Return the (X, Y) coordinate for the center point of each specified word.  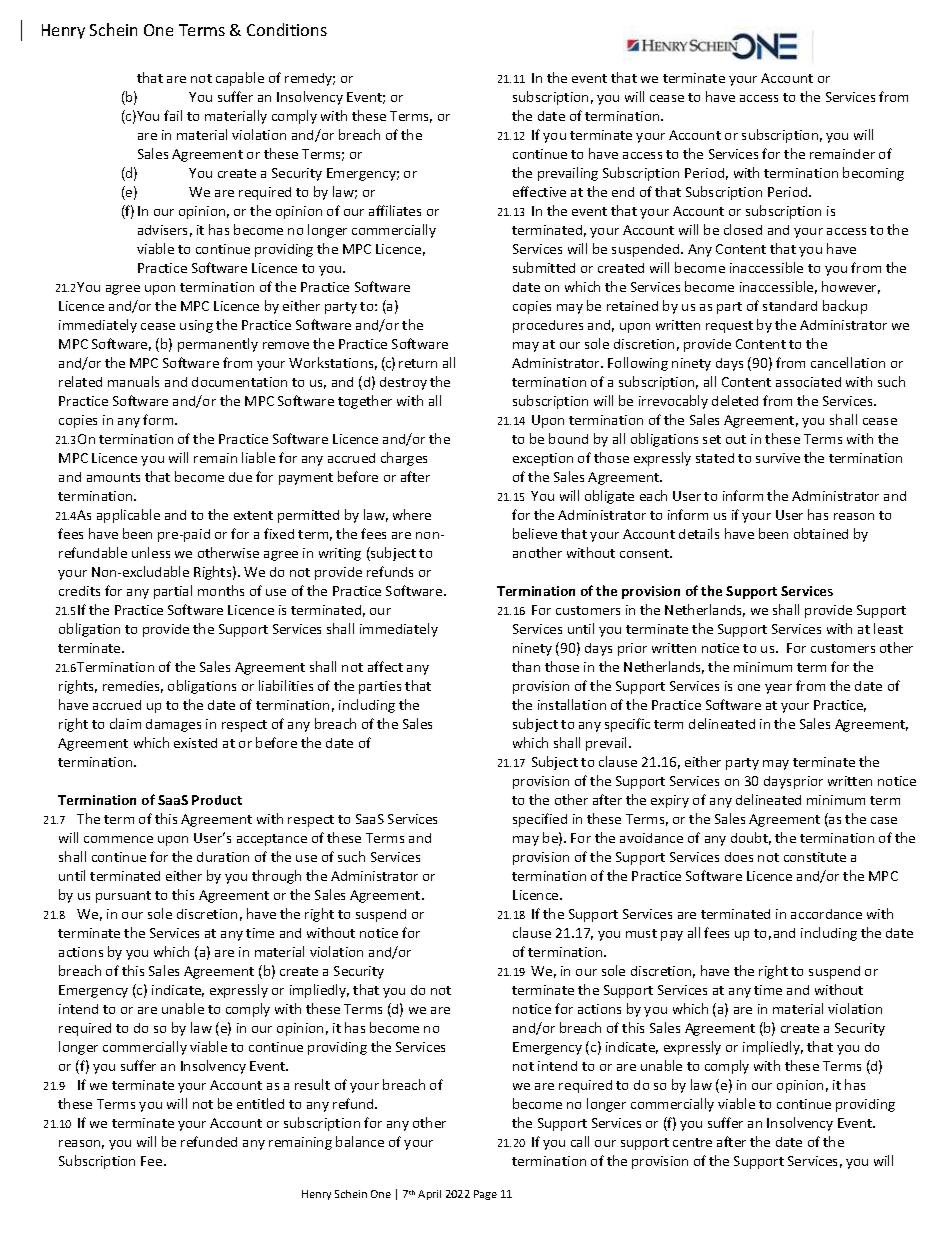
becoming (873, 174)
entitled (260, 1103)
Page (485, 1195)
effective (539, 191)
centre (692, 1142)
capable (240, 79)
